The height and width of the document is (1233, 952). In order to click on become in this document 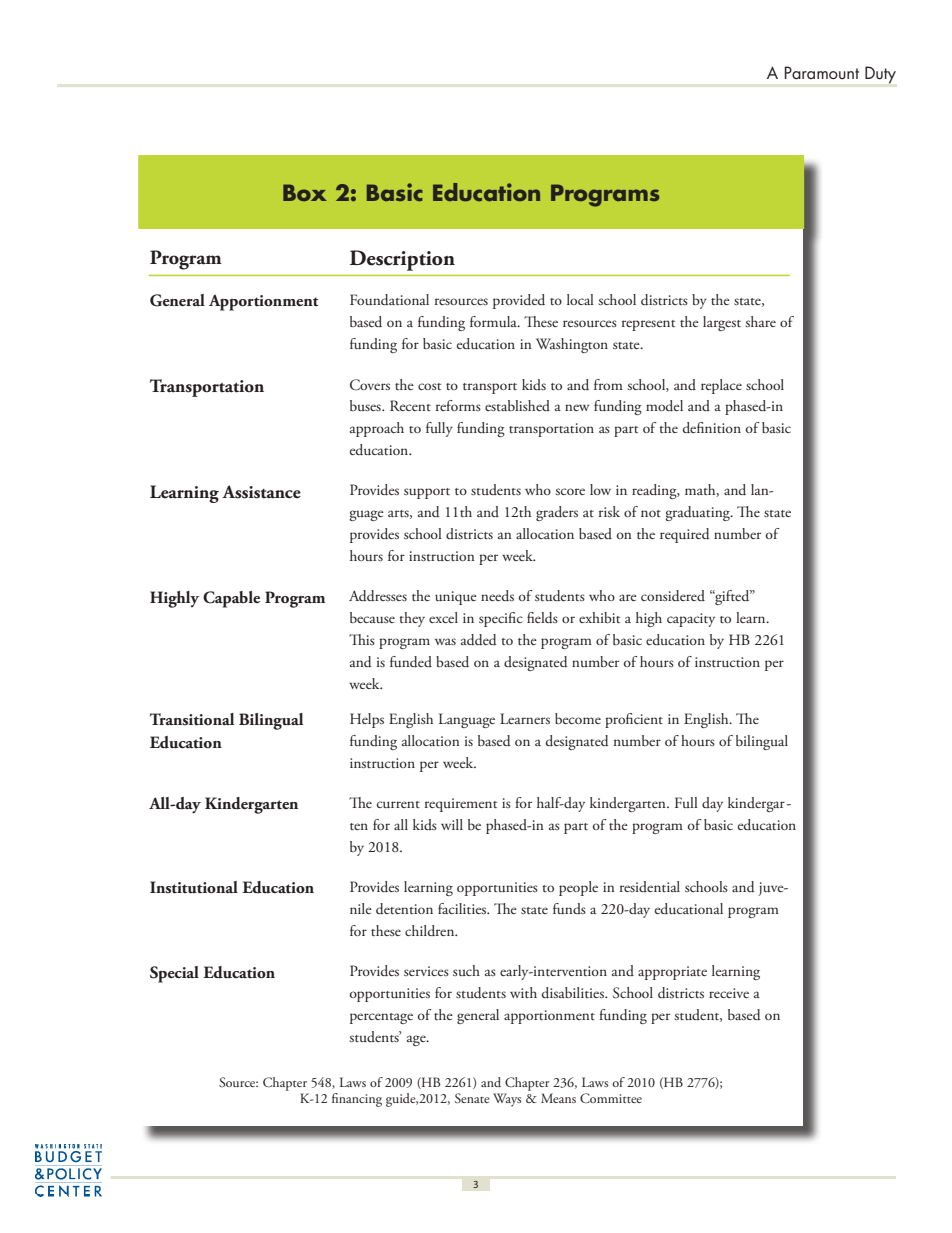, I will do `click(578, 718)`.
